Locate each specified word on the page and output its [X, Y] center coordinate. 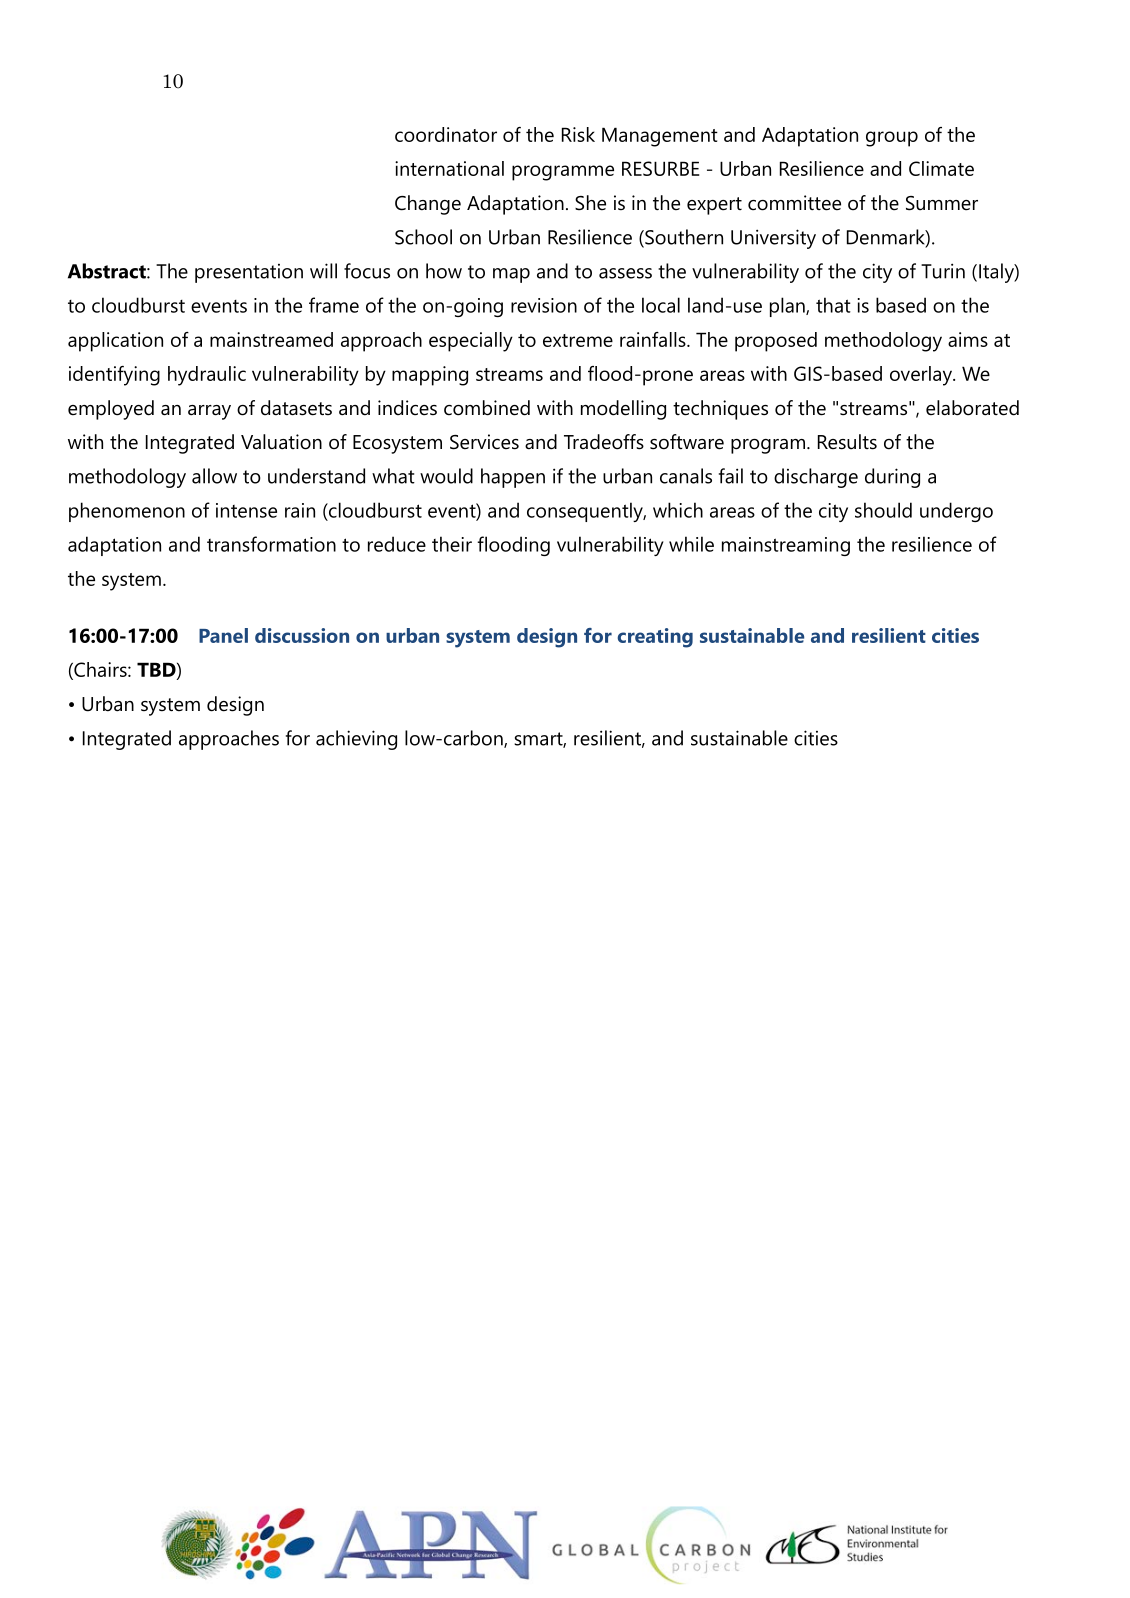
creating [655, 638]
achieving [356, 740]
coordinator [446, 134]
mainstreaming [786, 546]
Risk [578, 134]
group [892, 139]
